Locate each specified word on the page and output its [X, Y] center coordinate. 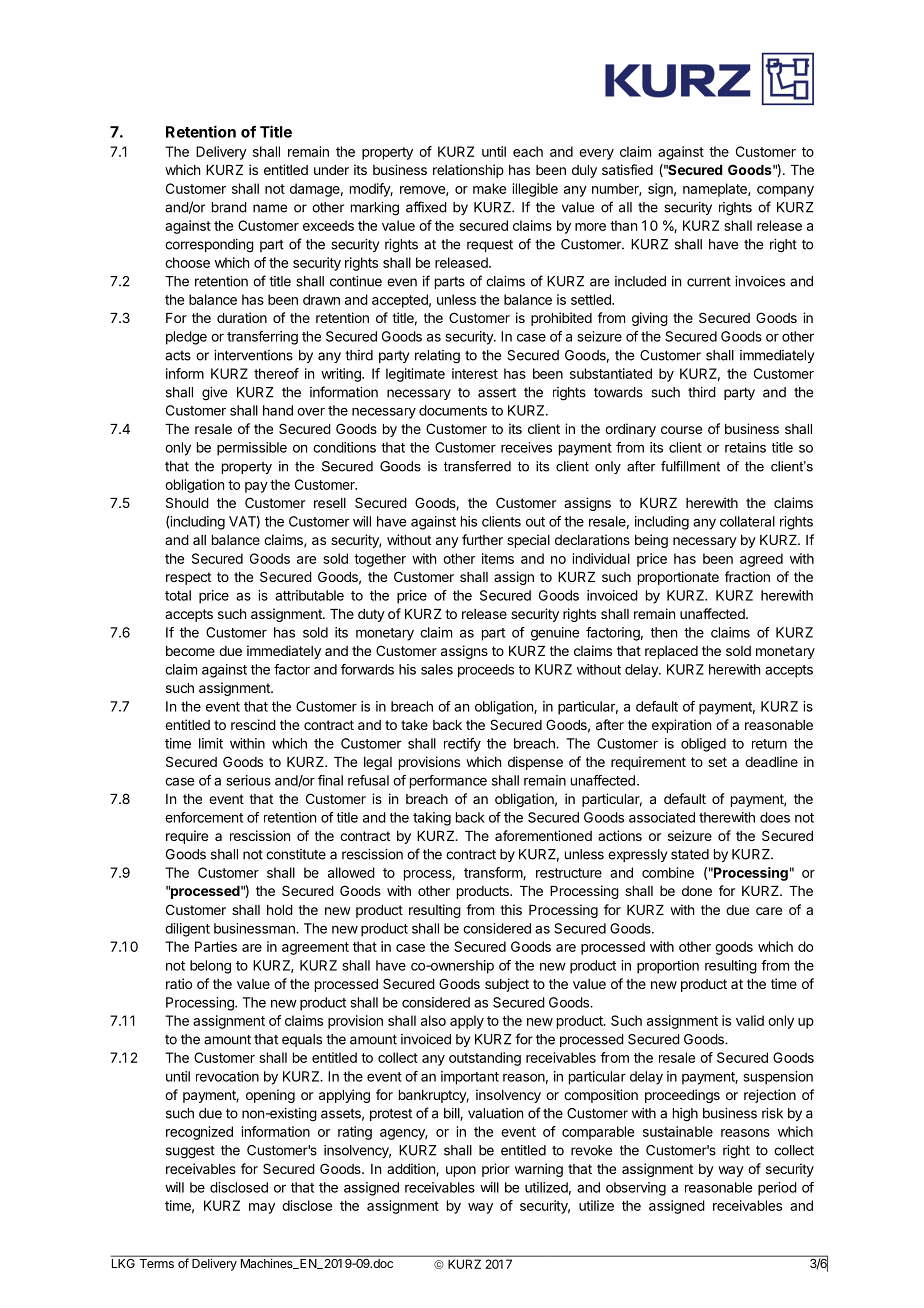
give [214, 394]
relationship [468, 171]
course [681, 430]
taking [432, 819]
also [433, 1020]
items [498, 558]
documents [453, 410]
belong [210, 967]
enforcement [204, 817]
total [178, 595]
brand [229, 207]
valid [750, 1020]
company [785, 191]
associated [662, 817]
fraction [747, 576]
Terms [156, 1262]
